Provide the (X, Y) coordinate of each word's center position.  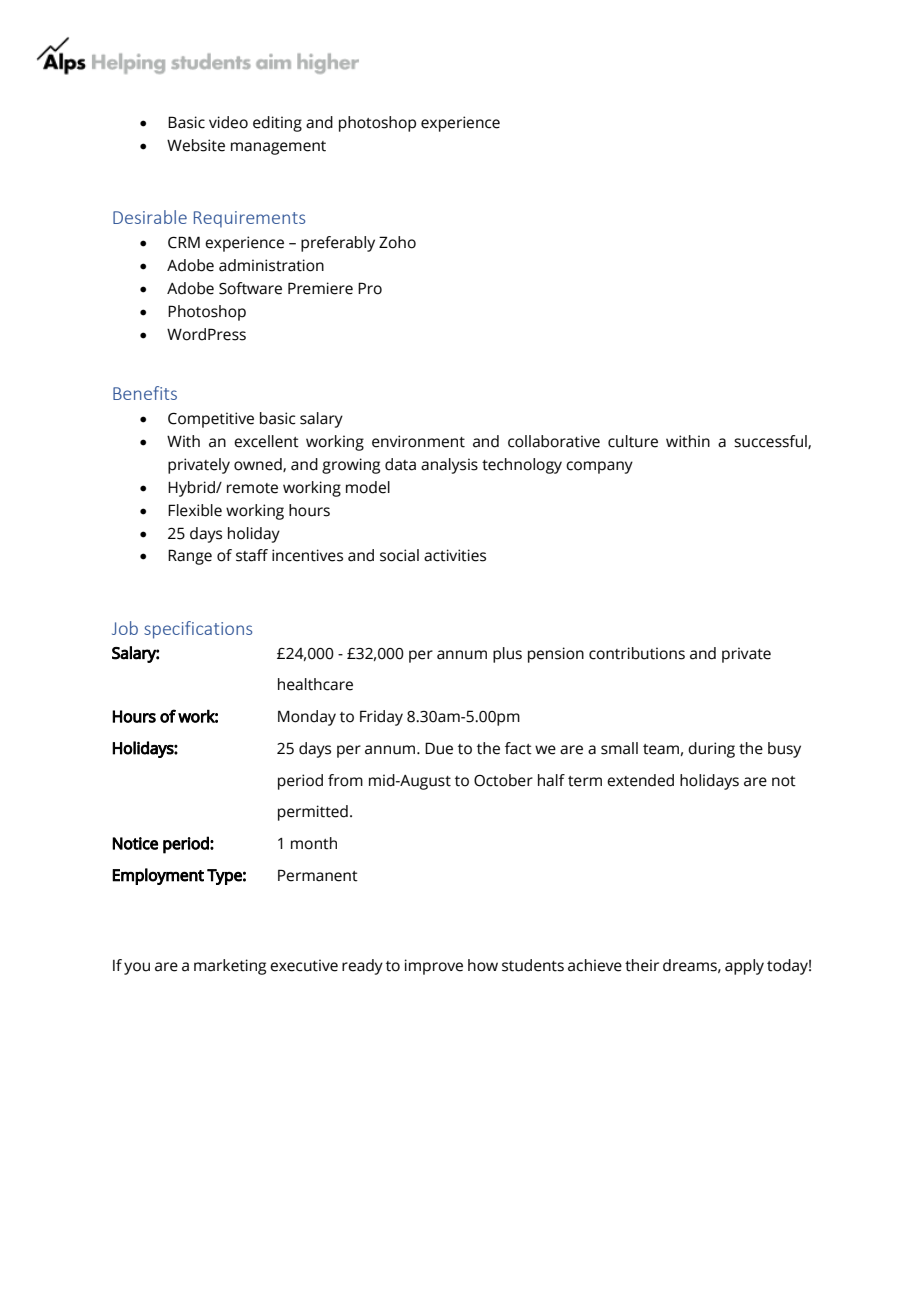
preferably (338, 244)
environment (418, 441)
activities (455, 555)
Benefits (145, 393)
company (599, 467)
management (278, 148)
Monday (307, 718)
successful (771, 442)
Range (190, 557)
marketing (230, 967)
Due (439, 748)
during (711, 750)
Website (196, 145)
